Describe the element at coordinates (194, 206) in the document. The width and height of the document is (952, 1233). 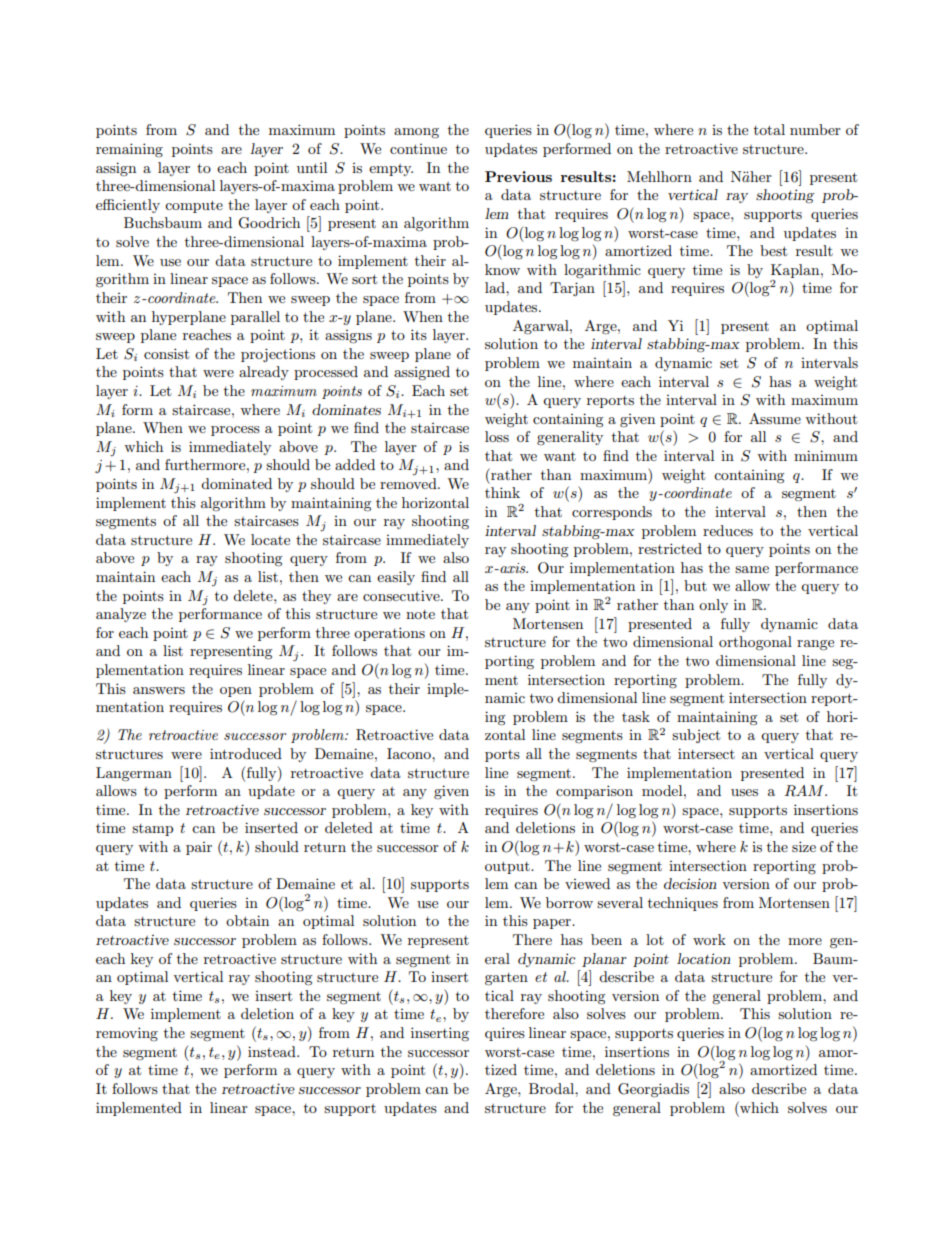
I see `compute` at that location.
